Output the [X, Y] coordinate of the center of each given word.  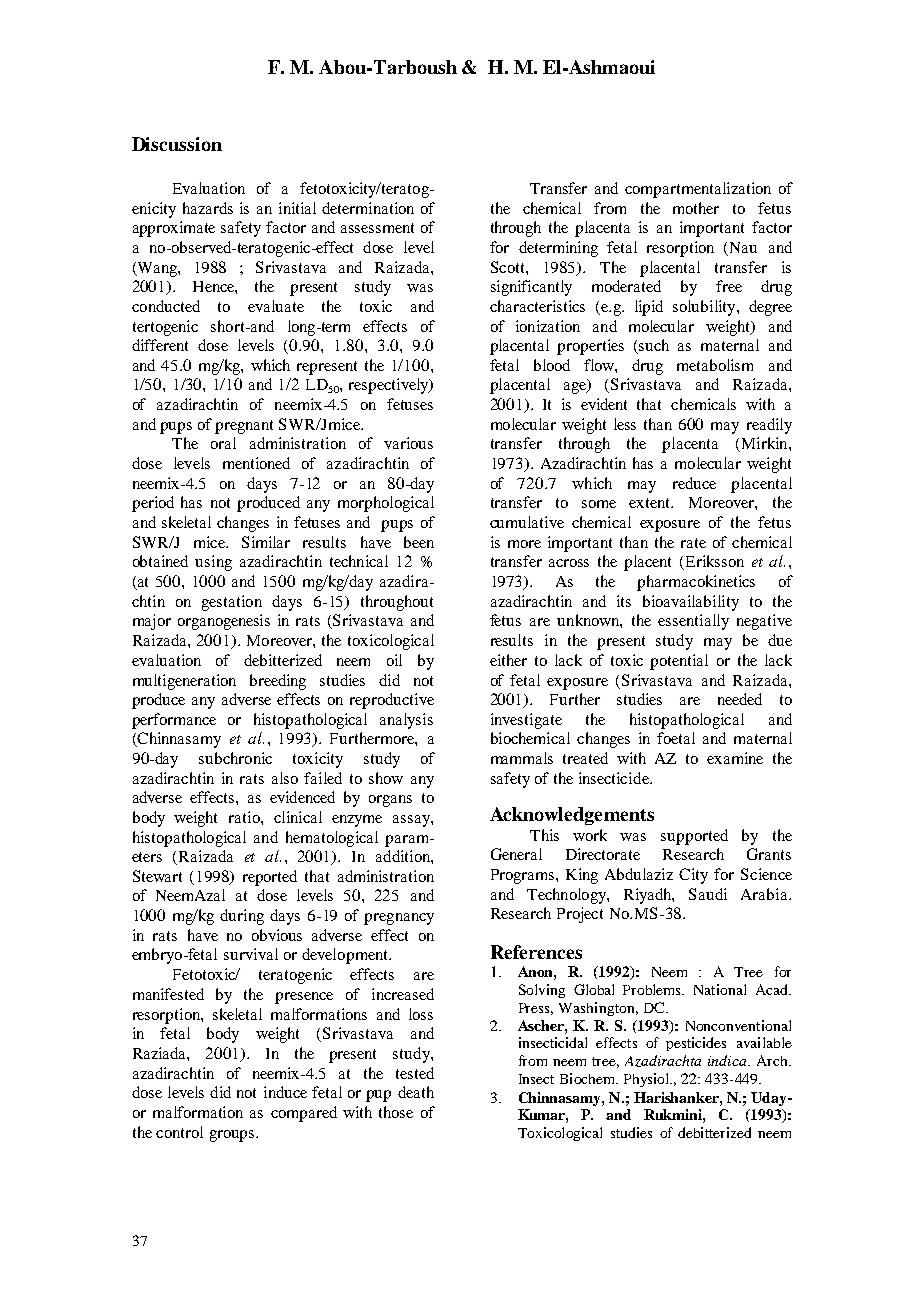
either [508, 660]
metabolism [715, 365]
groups [233, 1136]
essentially [693, 622]
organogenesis [224, 622]
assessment [377, 228]
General [516, 854]
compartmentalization [698, 190]
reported [270, 878]
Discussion [177, 144]
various [408, 443]
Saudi [708, 894]
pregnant [244, 427]
